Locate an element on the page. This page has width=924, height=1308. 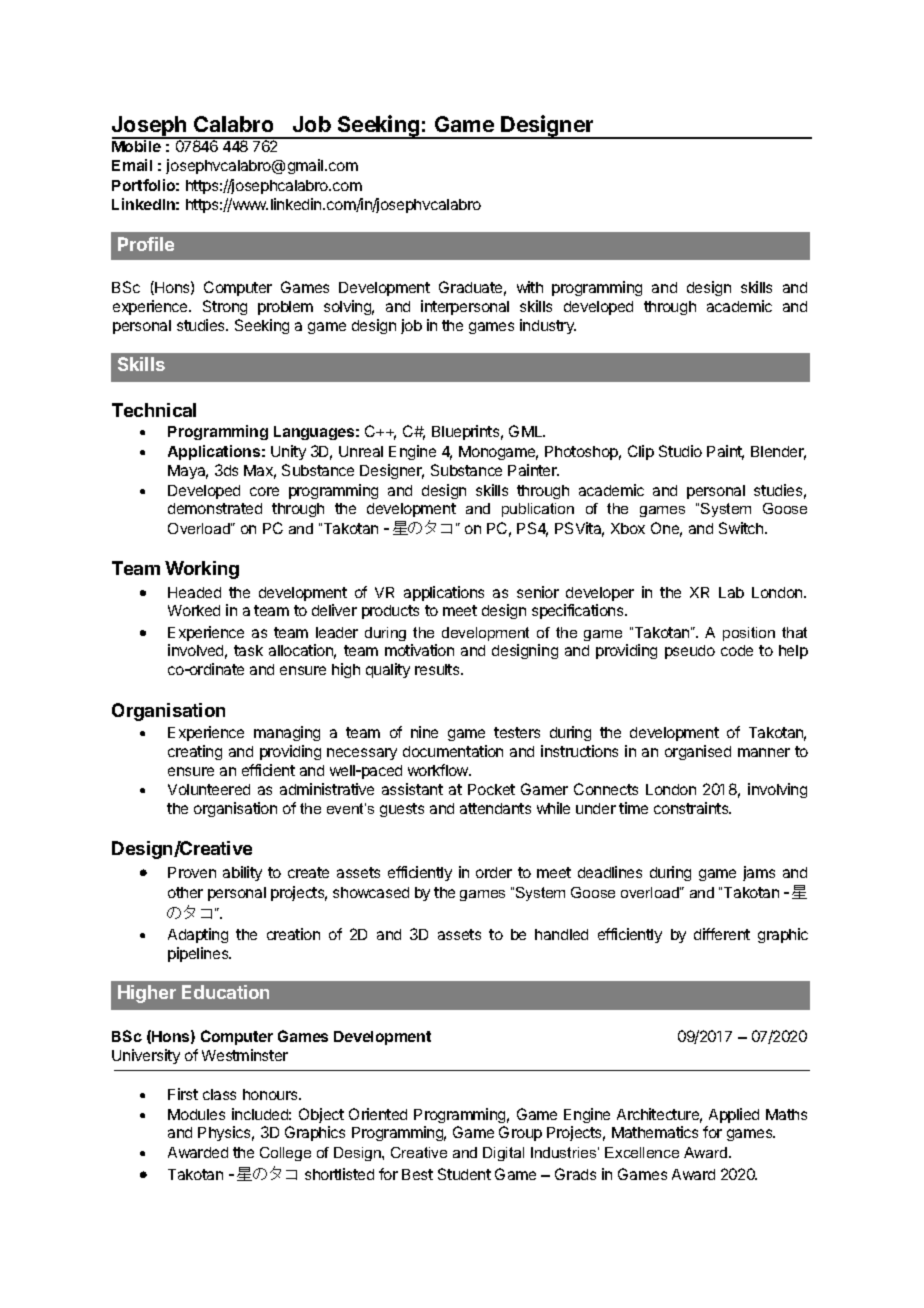
Volunteered is located at coordinates (209, 789).
